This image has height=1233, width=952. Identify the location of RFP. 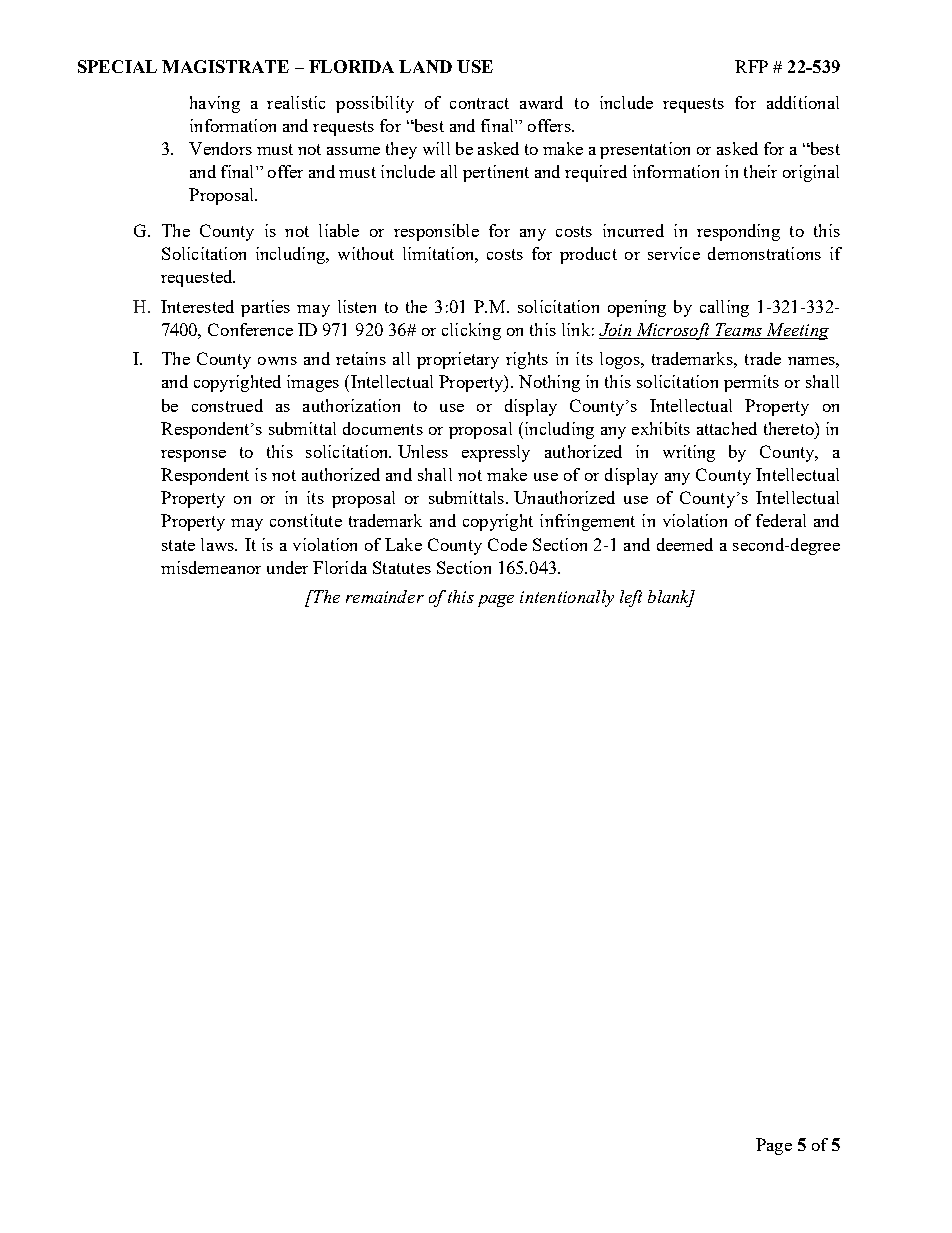
(751, 66).
